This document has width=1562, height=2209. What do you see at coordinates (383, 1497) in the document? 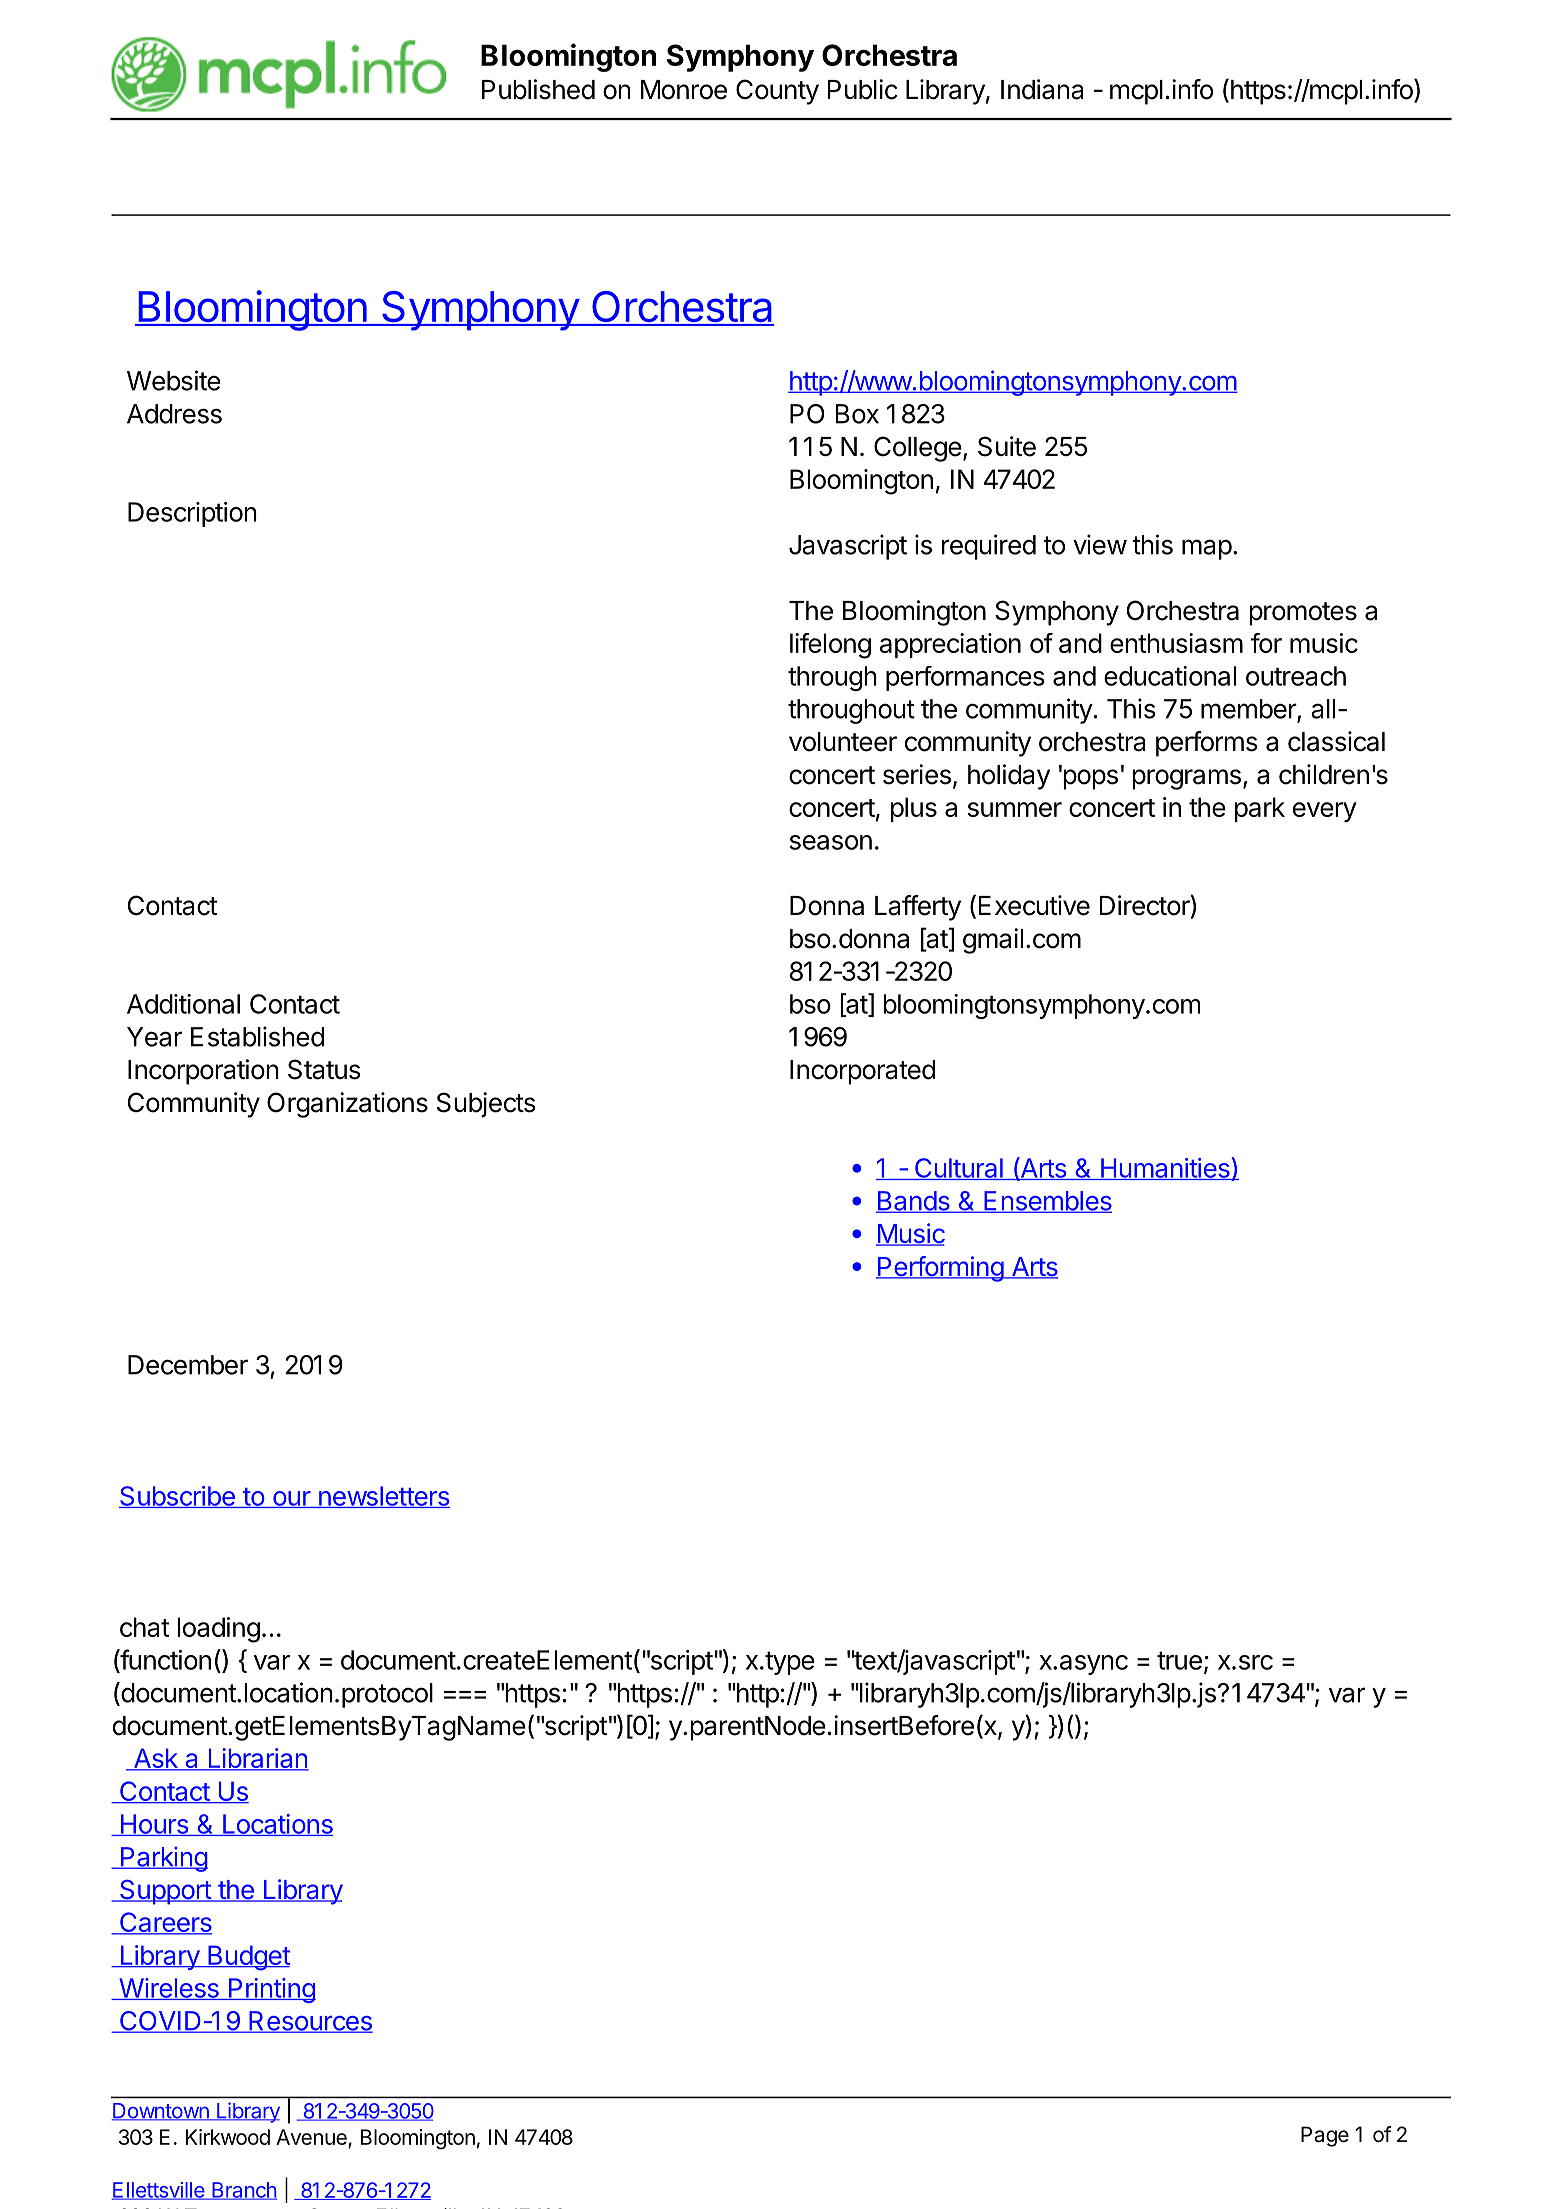
I see `newsletters` at bounding box center [383, 1497].
